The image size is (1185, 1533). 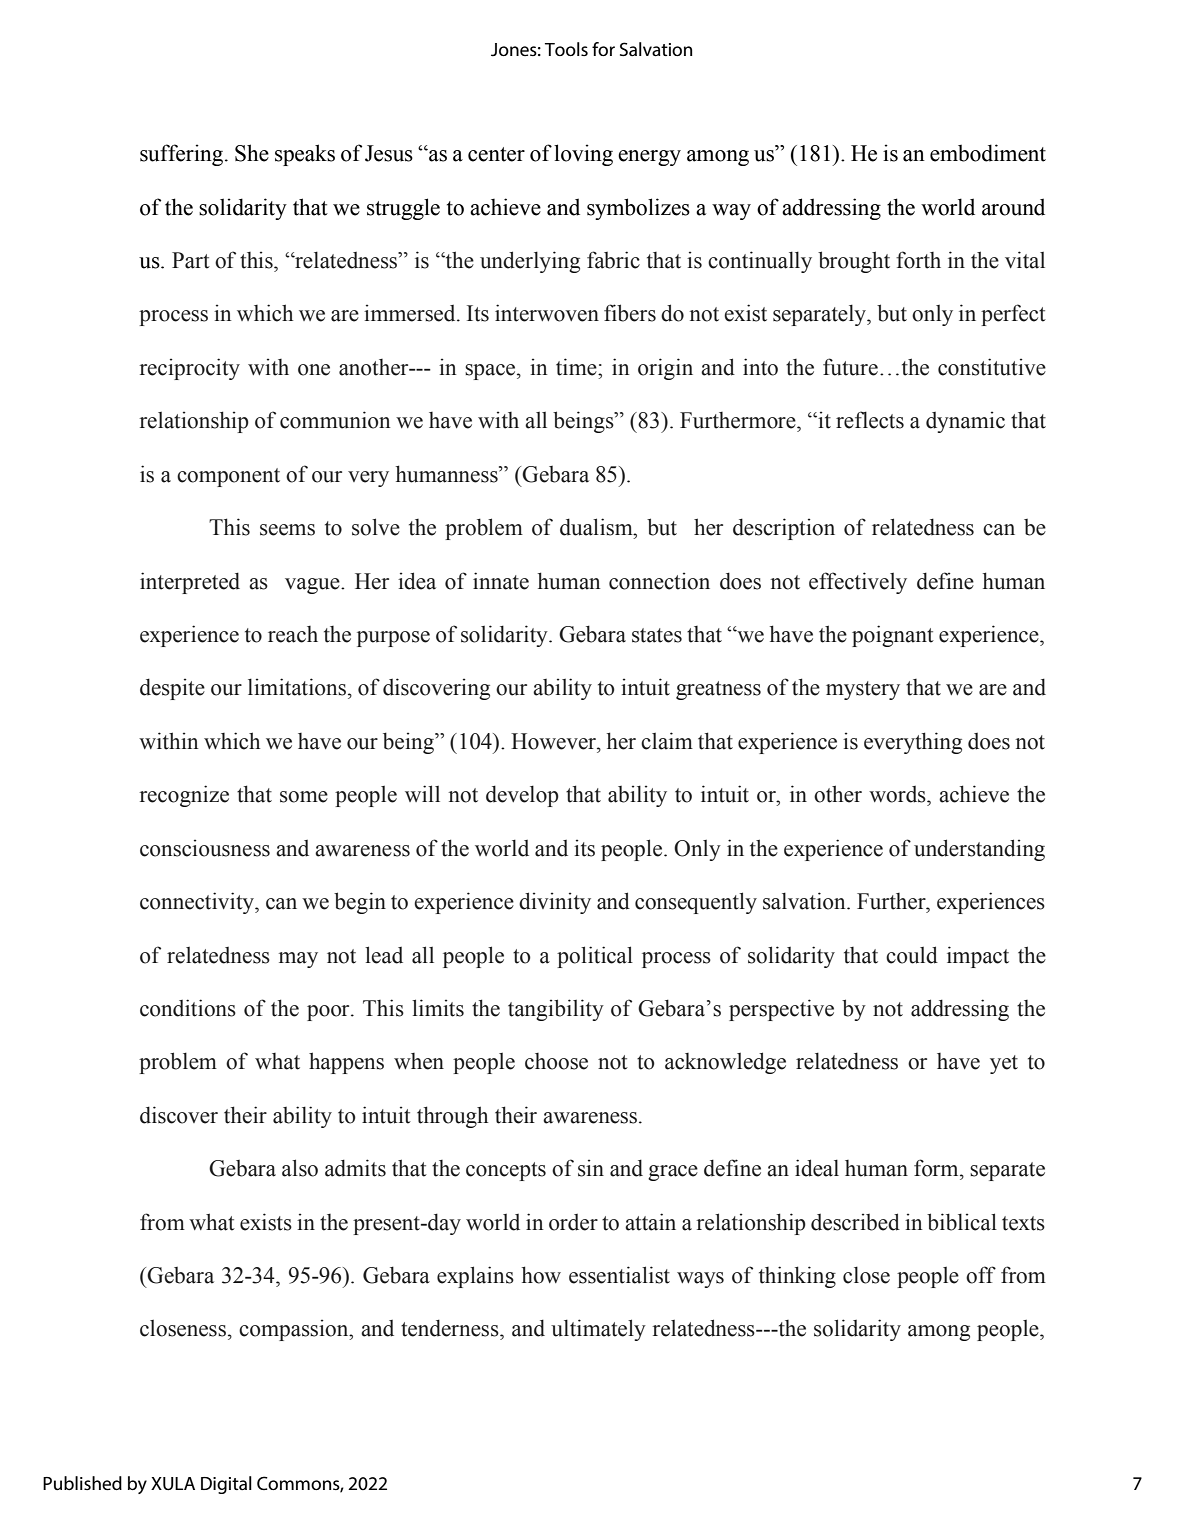 I want to click on divinity, so click(x=555, y=903).
